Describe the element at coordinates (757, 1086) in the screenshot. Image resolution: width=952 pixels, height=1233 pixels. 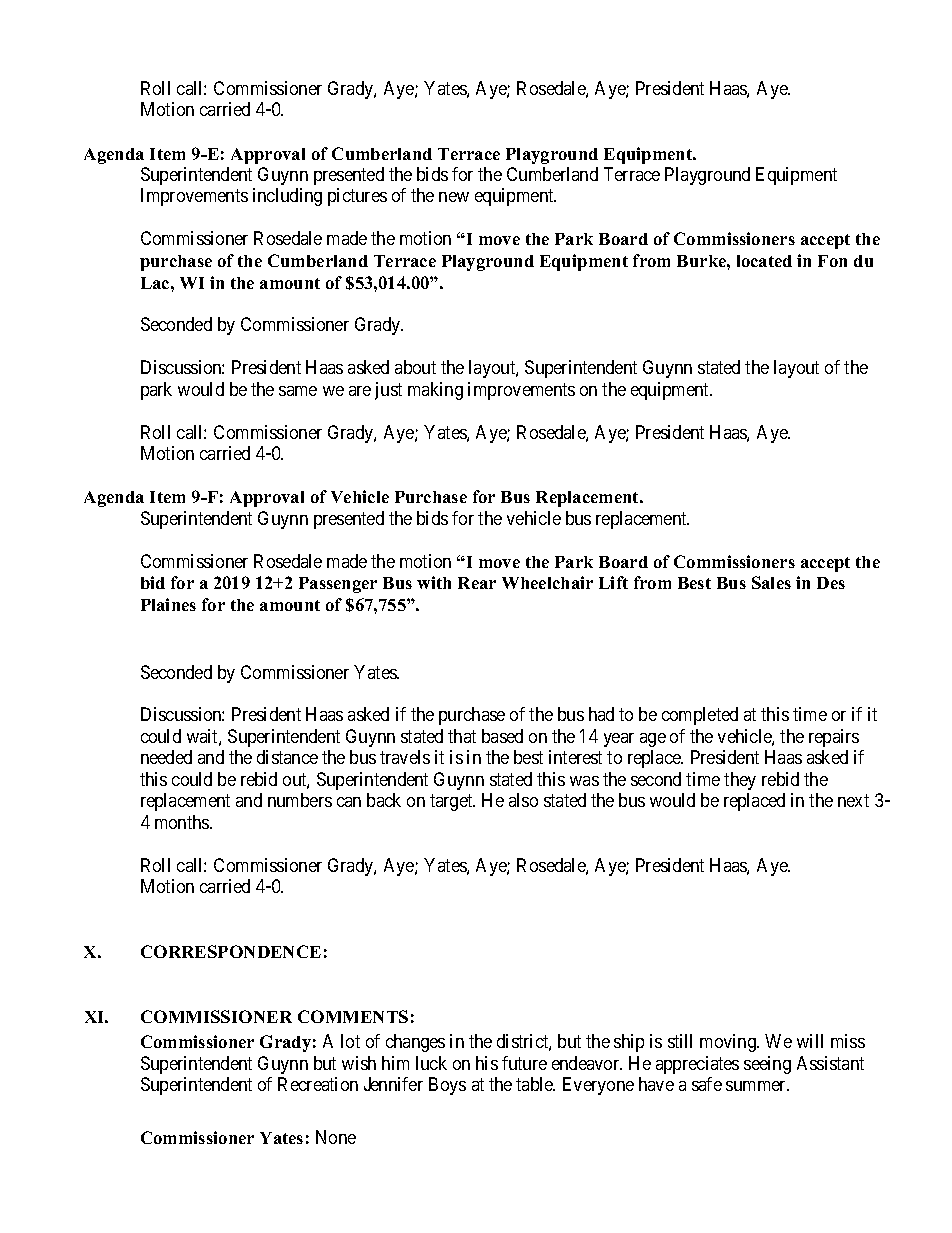
I see `summer` at that location.
